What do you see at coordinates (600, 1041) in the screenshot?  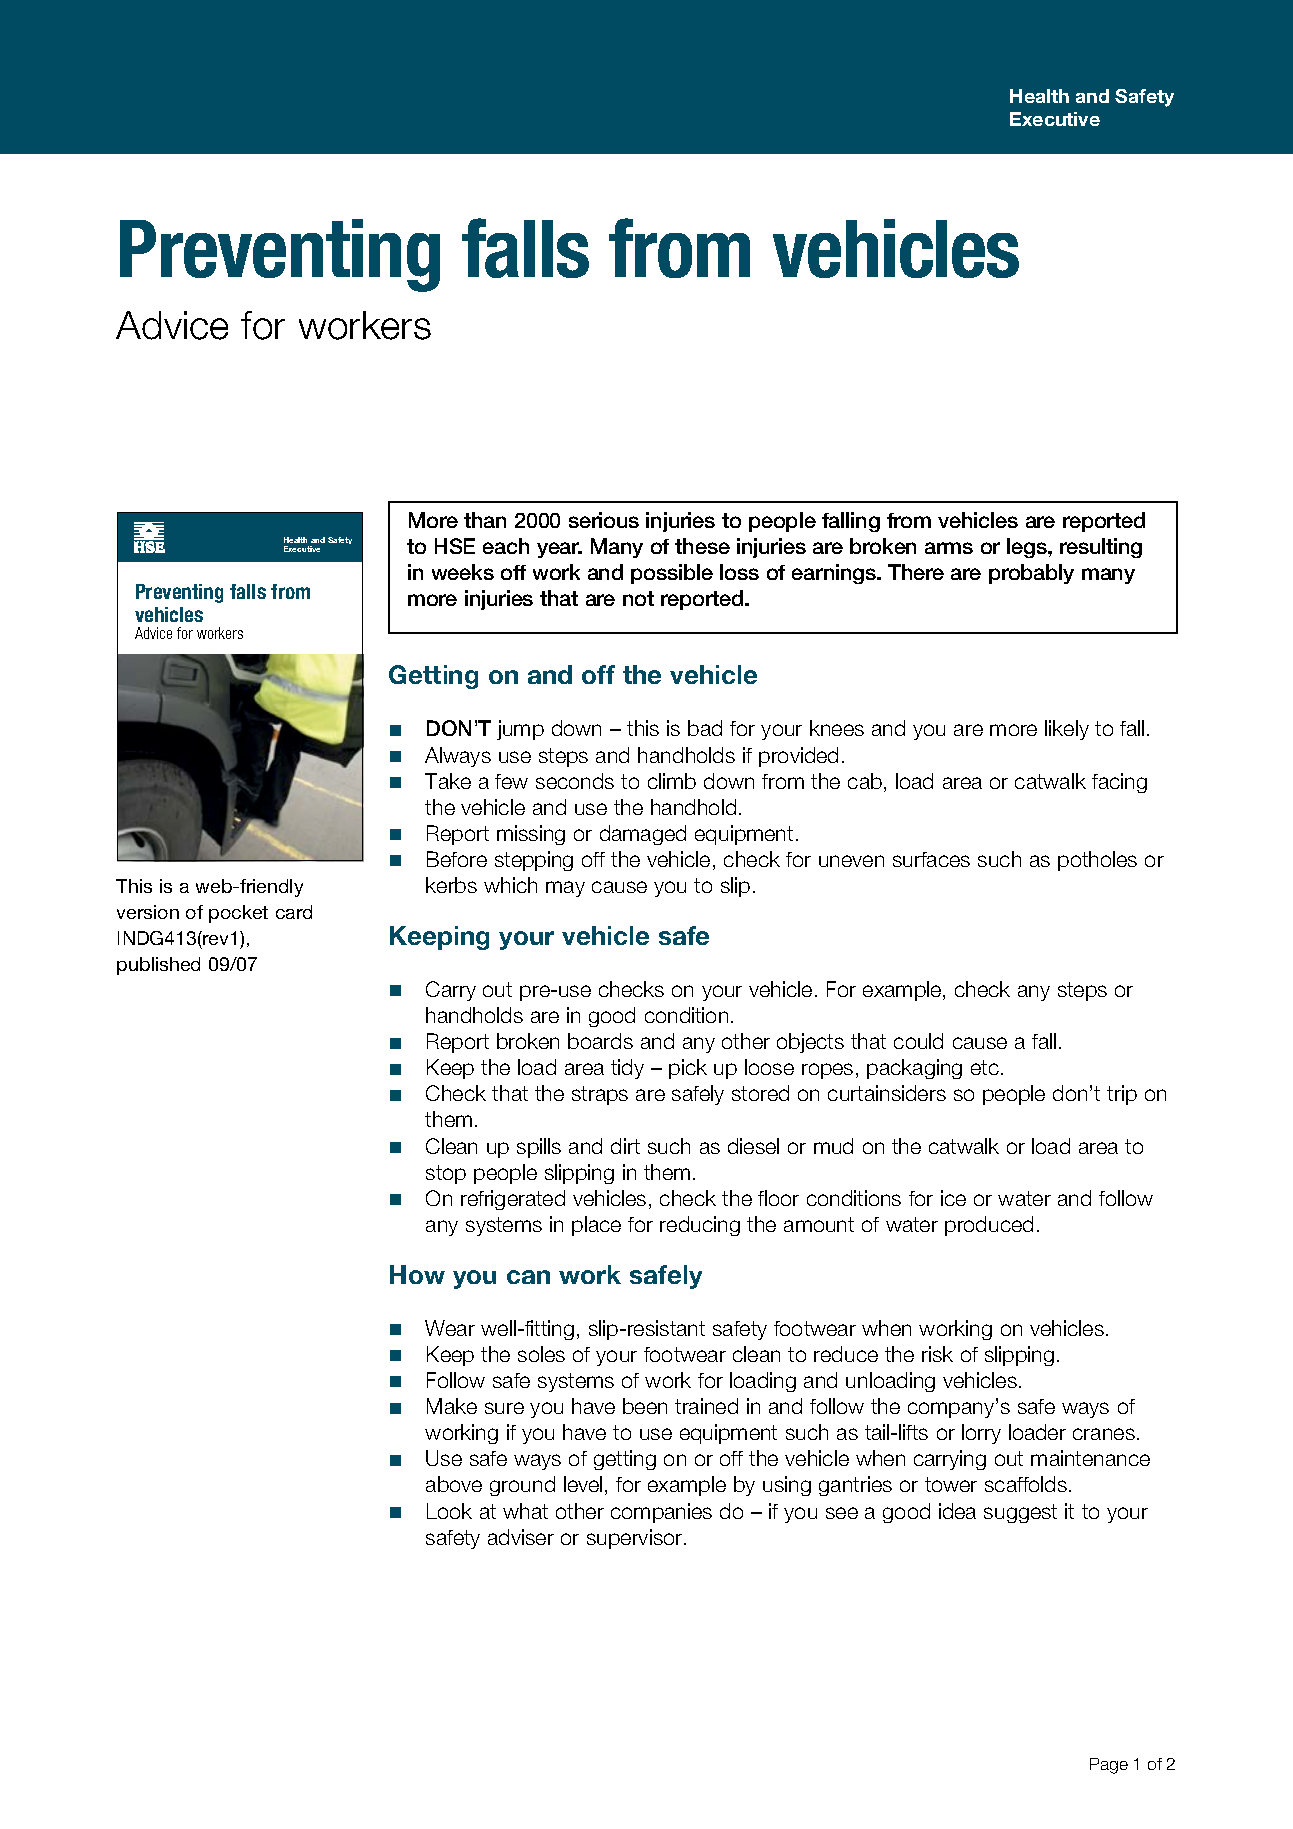 I see `boards` at bounding box center [600, 1041].
